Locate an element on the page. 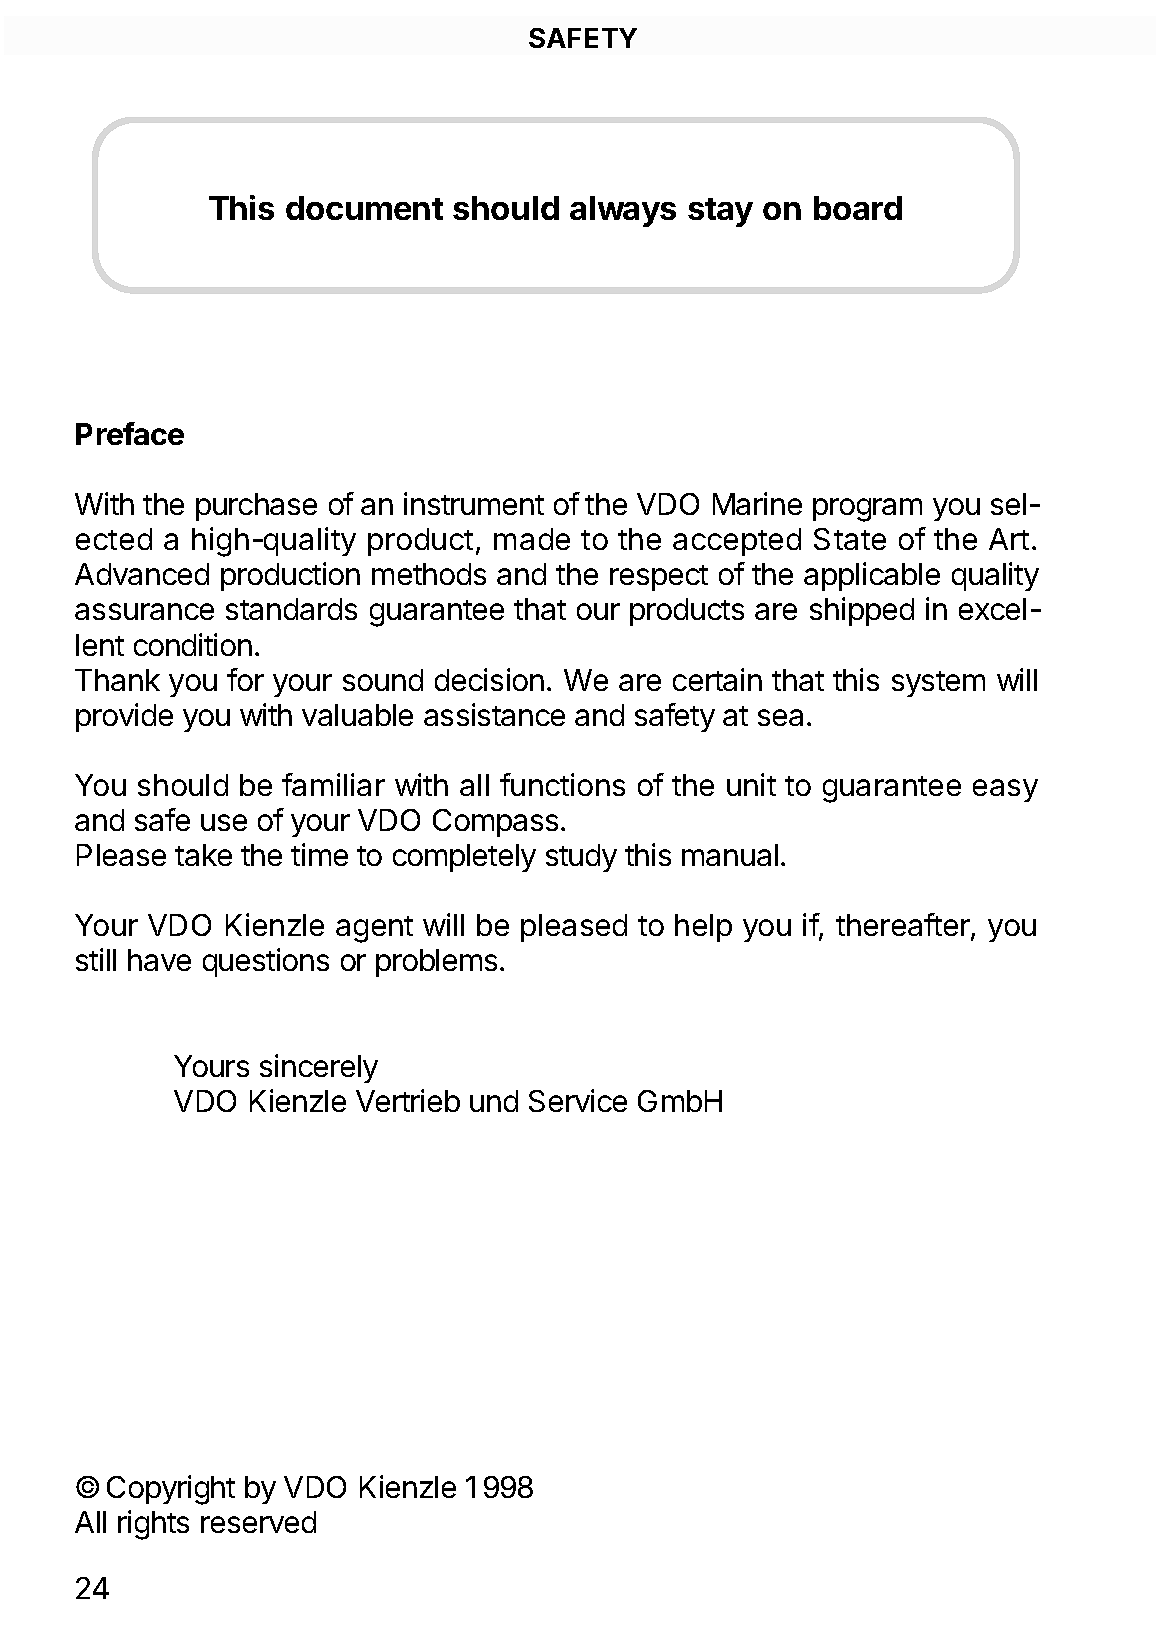 This image has width=1156, height=1635. system is located at coordinates (938, 684).
